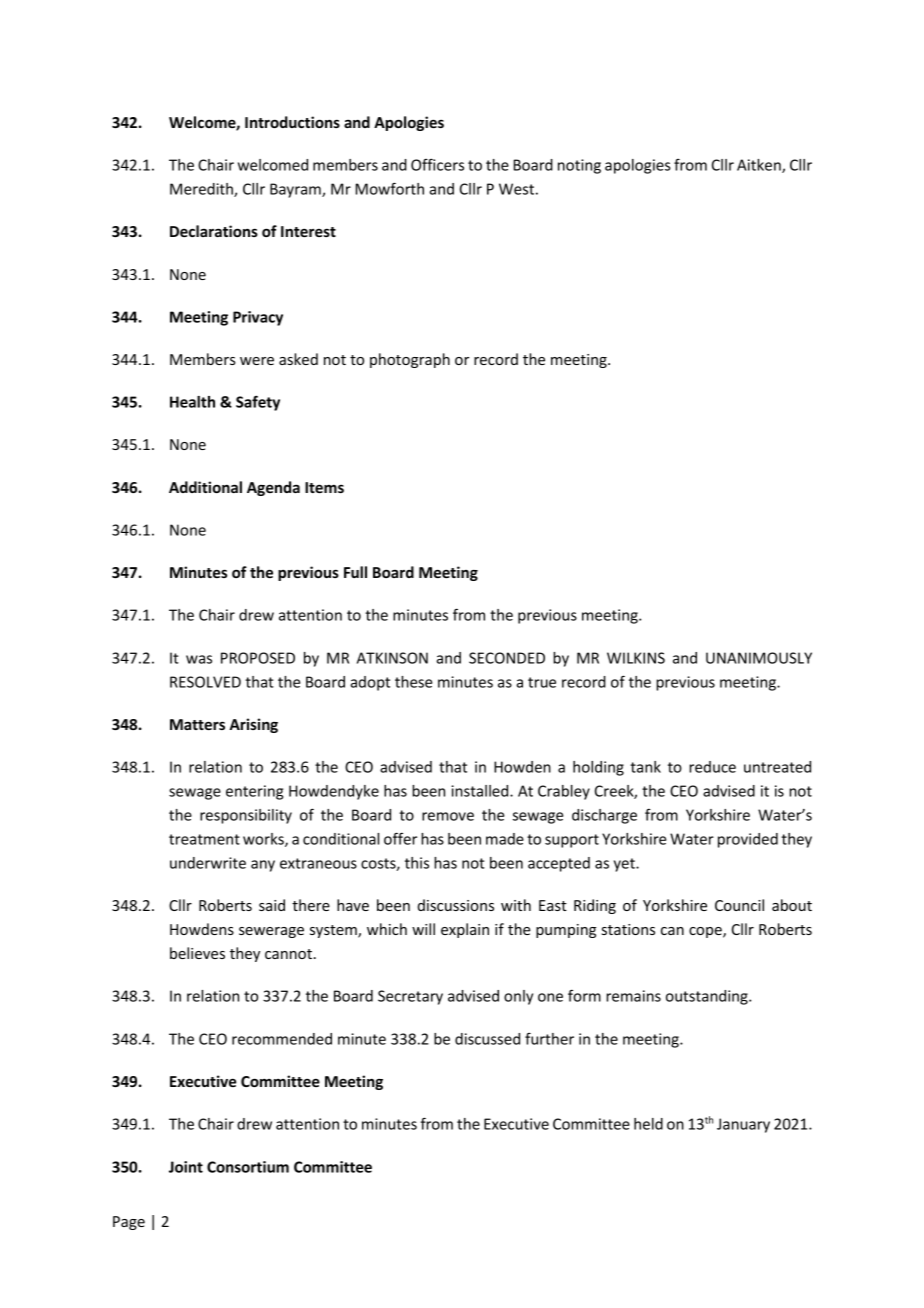 This document has height=1308, width=924. Describe the element at coordinates (759, 658) in the document. I see `UNANIMOUSLY` at that location.
